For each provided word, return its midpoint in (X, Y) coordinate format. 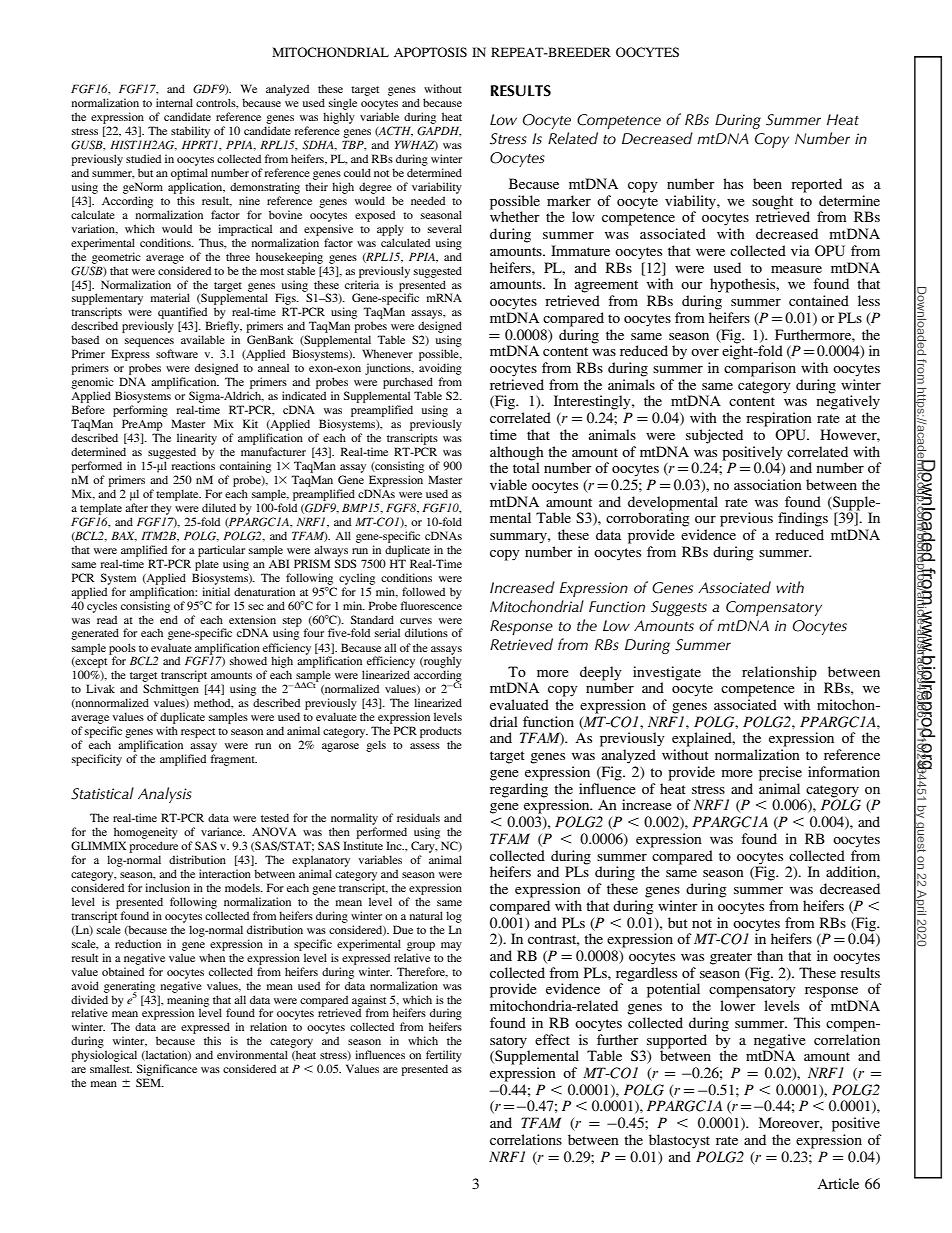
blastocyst (679, 1141)
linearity (197, 439)
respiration (779, 419)
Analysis (165, 795)
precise (780, 773)
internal (174, 102)
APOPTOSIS (430, 52)
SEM (149, 1082)
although (517, 453)
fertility (444, 1056)
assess (425, 746)
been (767, 183)
